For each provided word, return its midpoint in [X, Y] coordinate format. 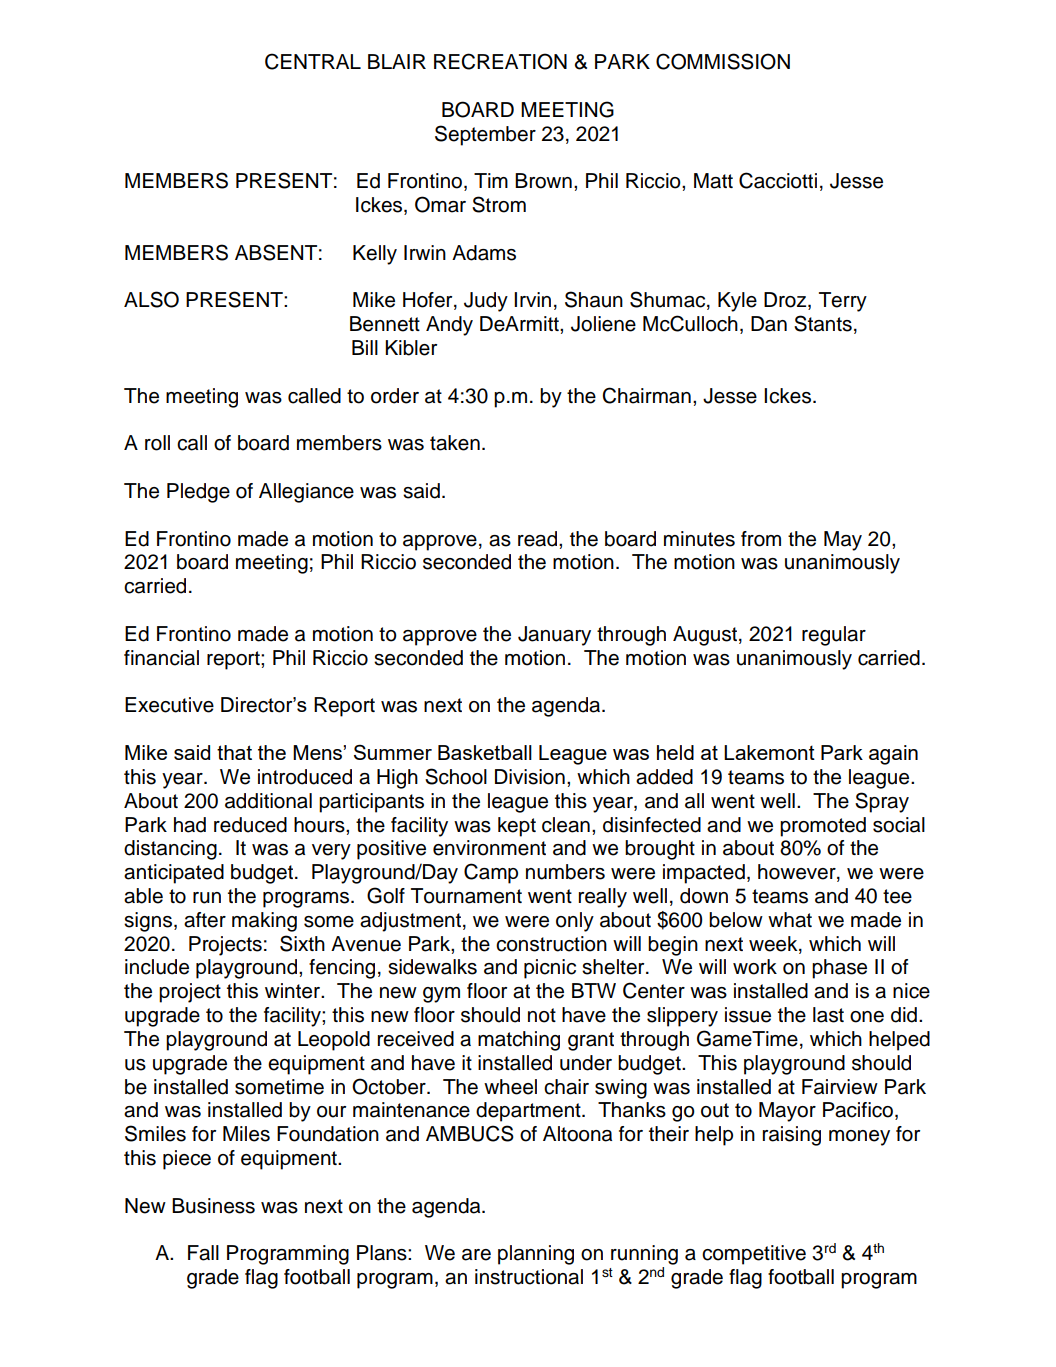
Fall [203, 1253]
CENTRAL [313, 61]
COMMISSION [723, 61]
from [761, 539]
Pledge [198, 493]
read [537, 539]
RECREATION [500, 61]
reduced [250, 825]
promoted [823, 827]
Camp [491, 873]
